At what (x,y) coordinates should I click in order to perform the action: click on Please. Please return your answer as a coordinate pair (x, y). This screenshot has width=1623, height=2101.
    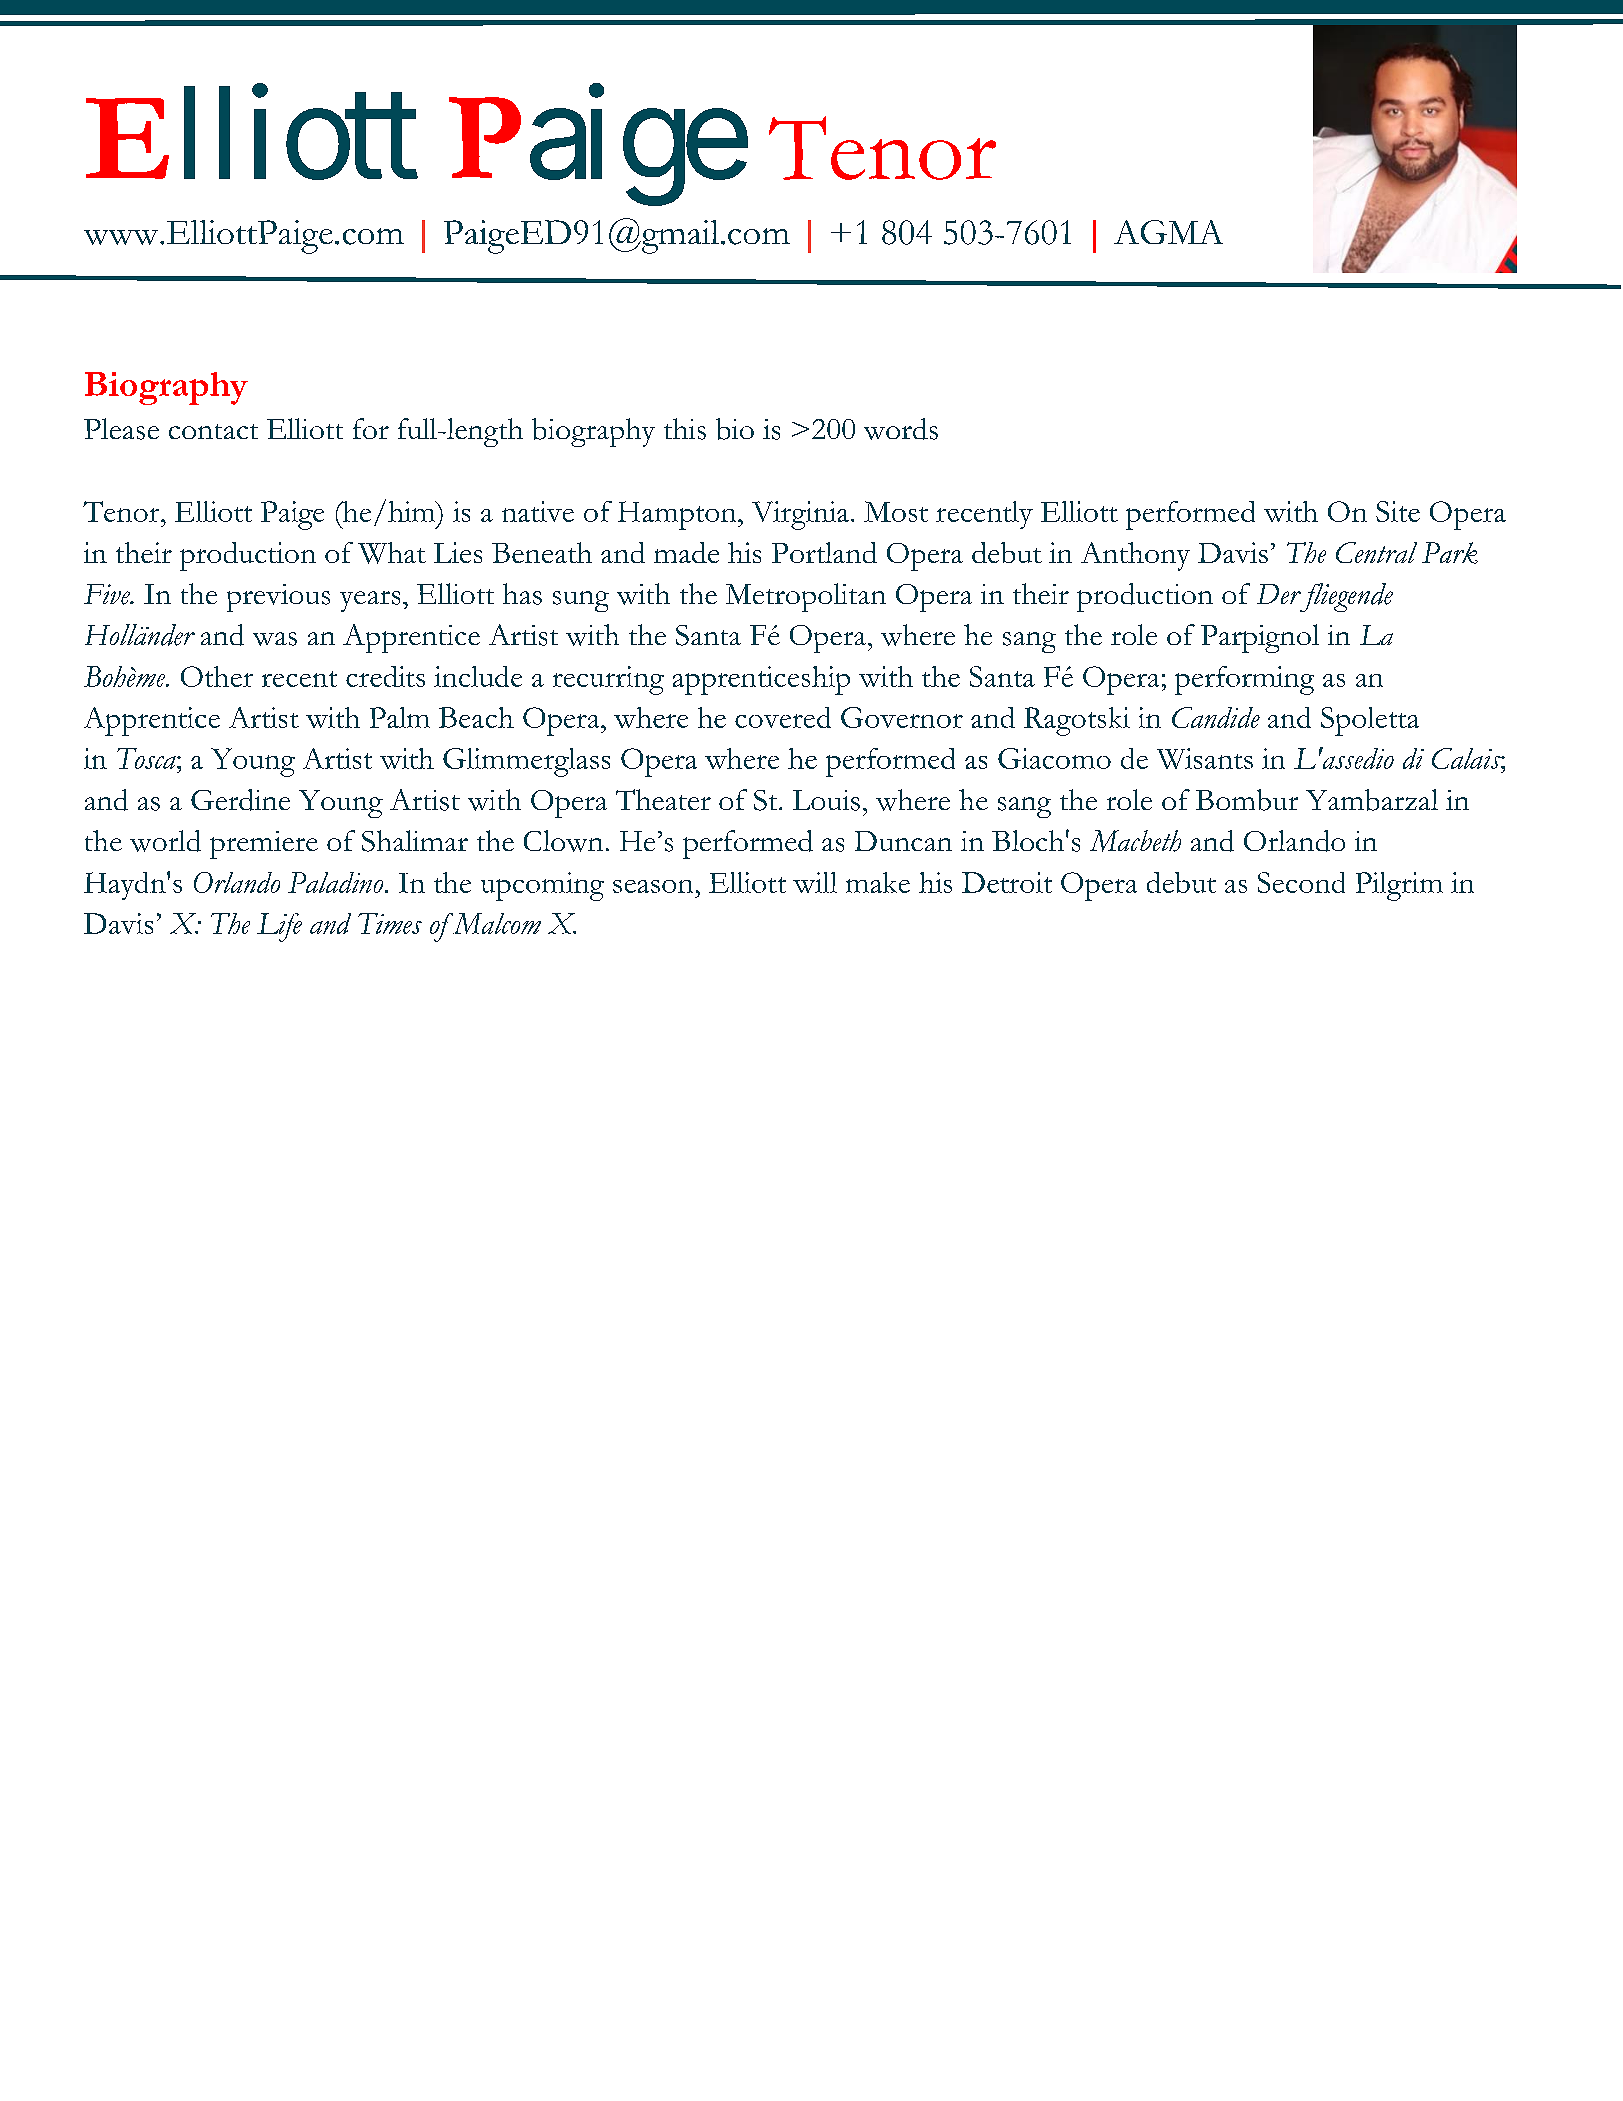
    Looking at the image, I should click on (121, 429).
